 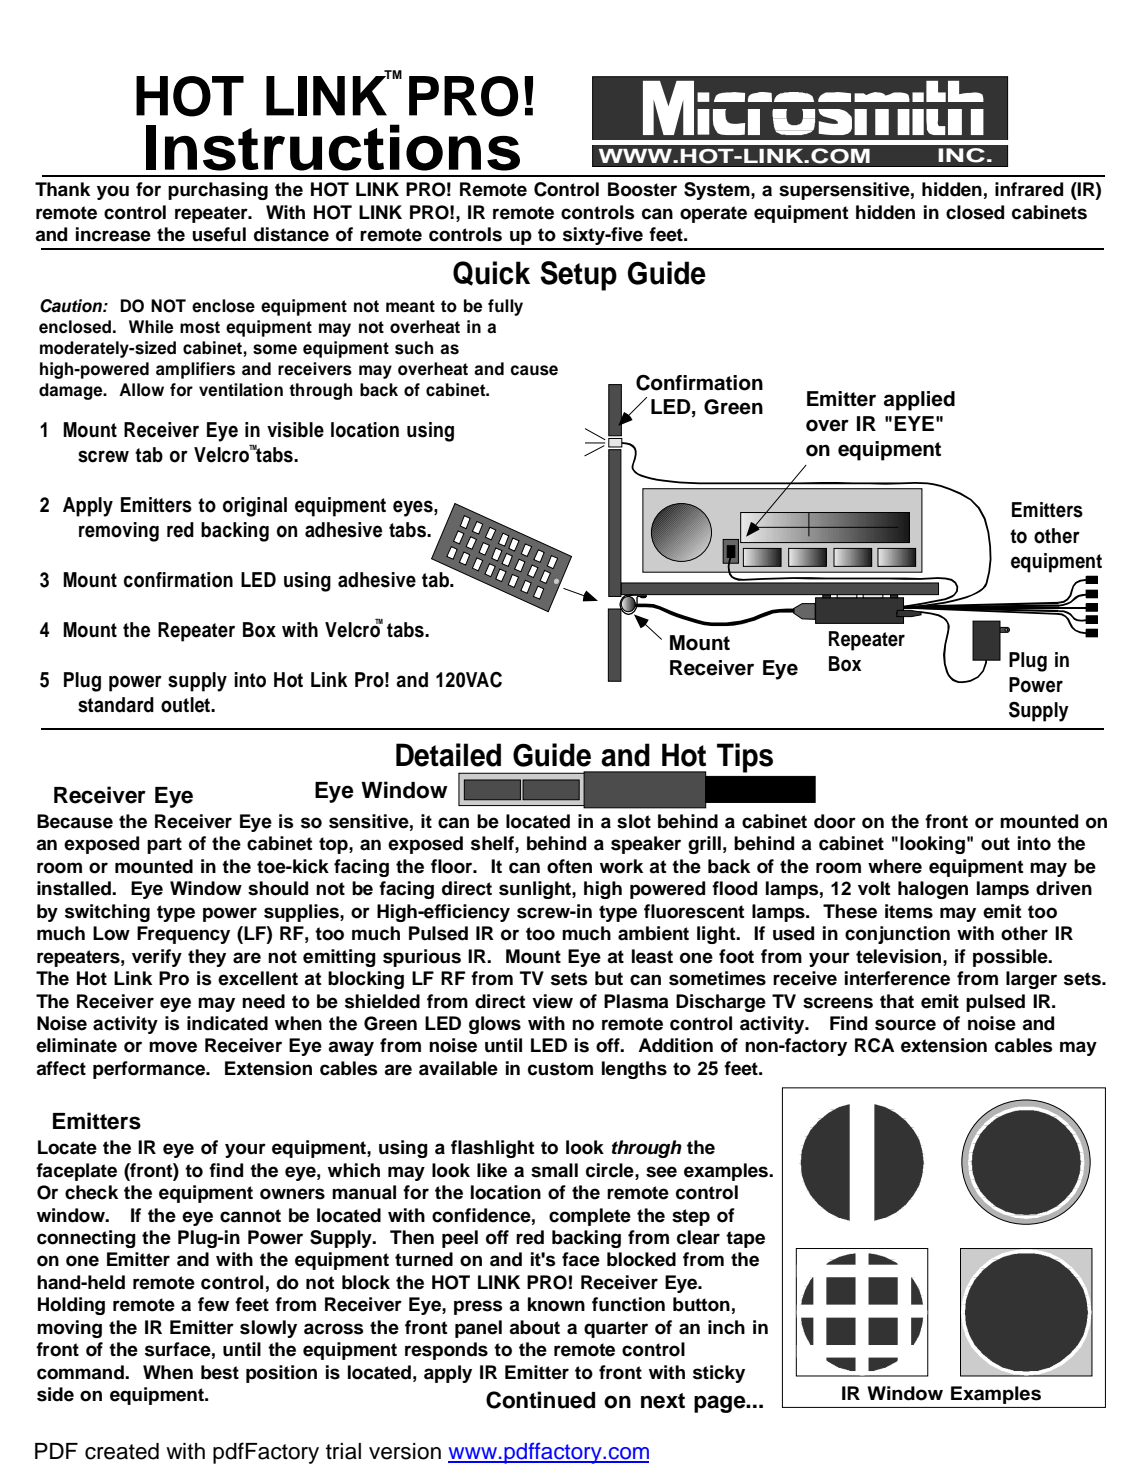 I want to click on sticky, so click(x=719, y=1374).
